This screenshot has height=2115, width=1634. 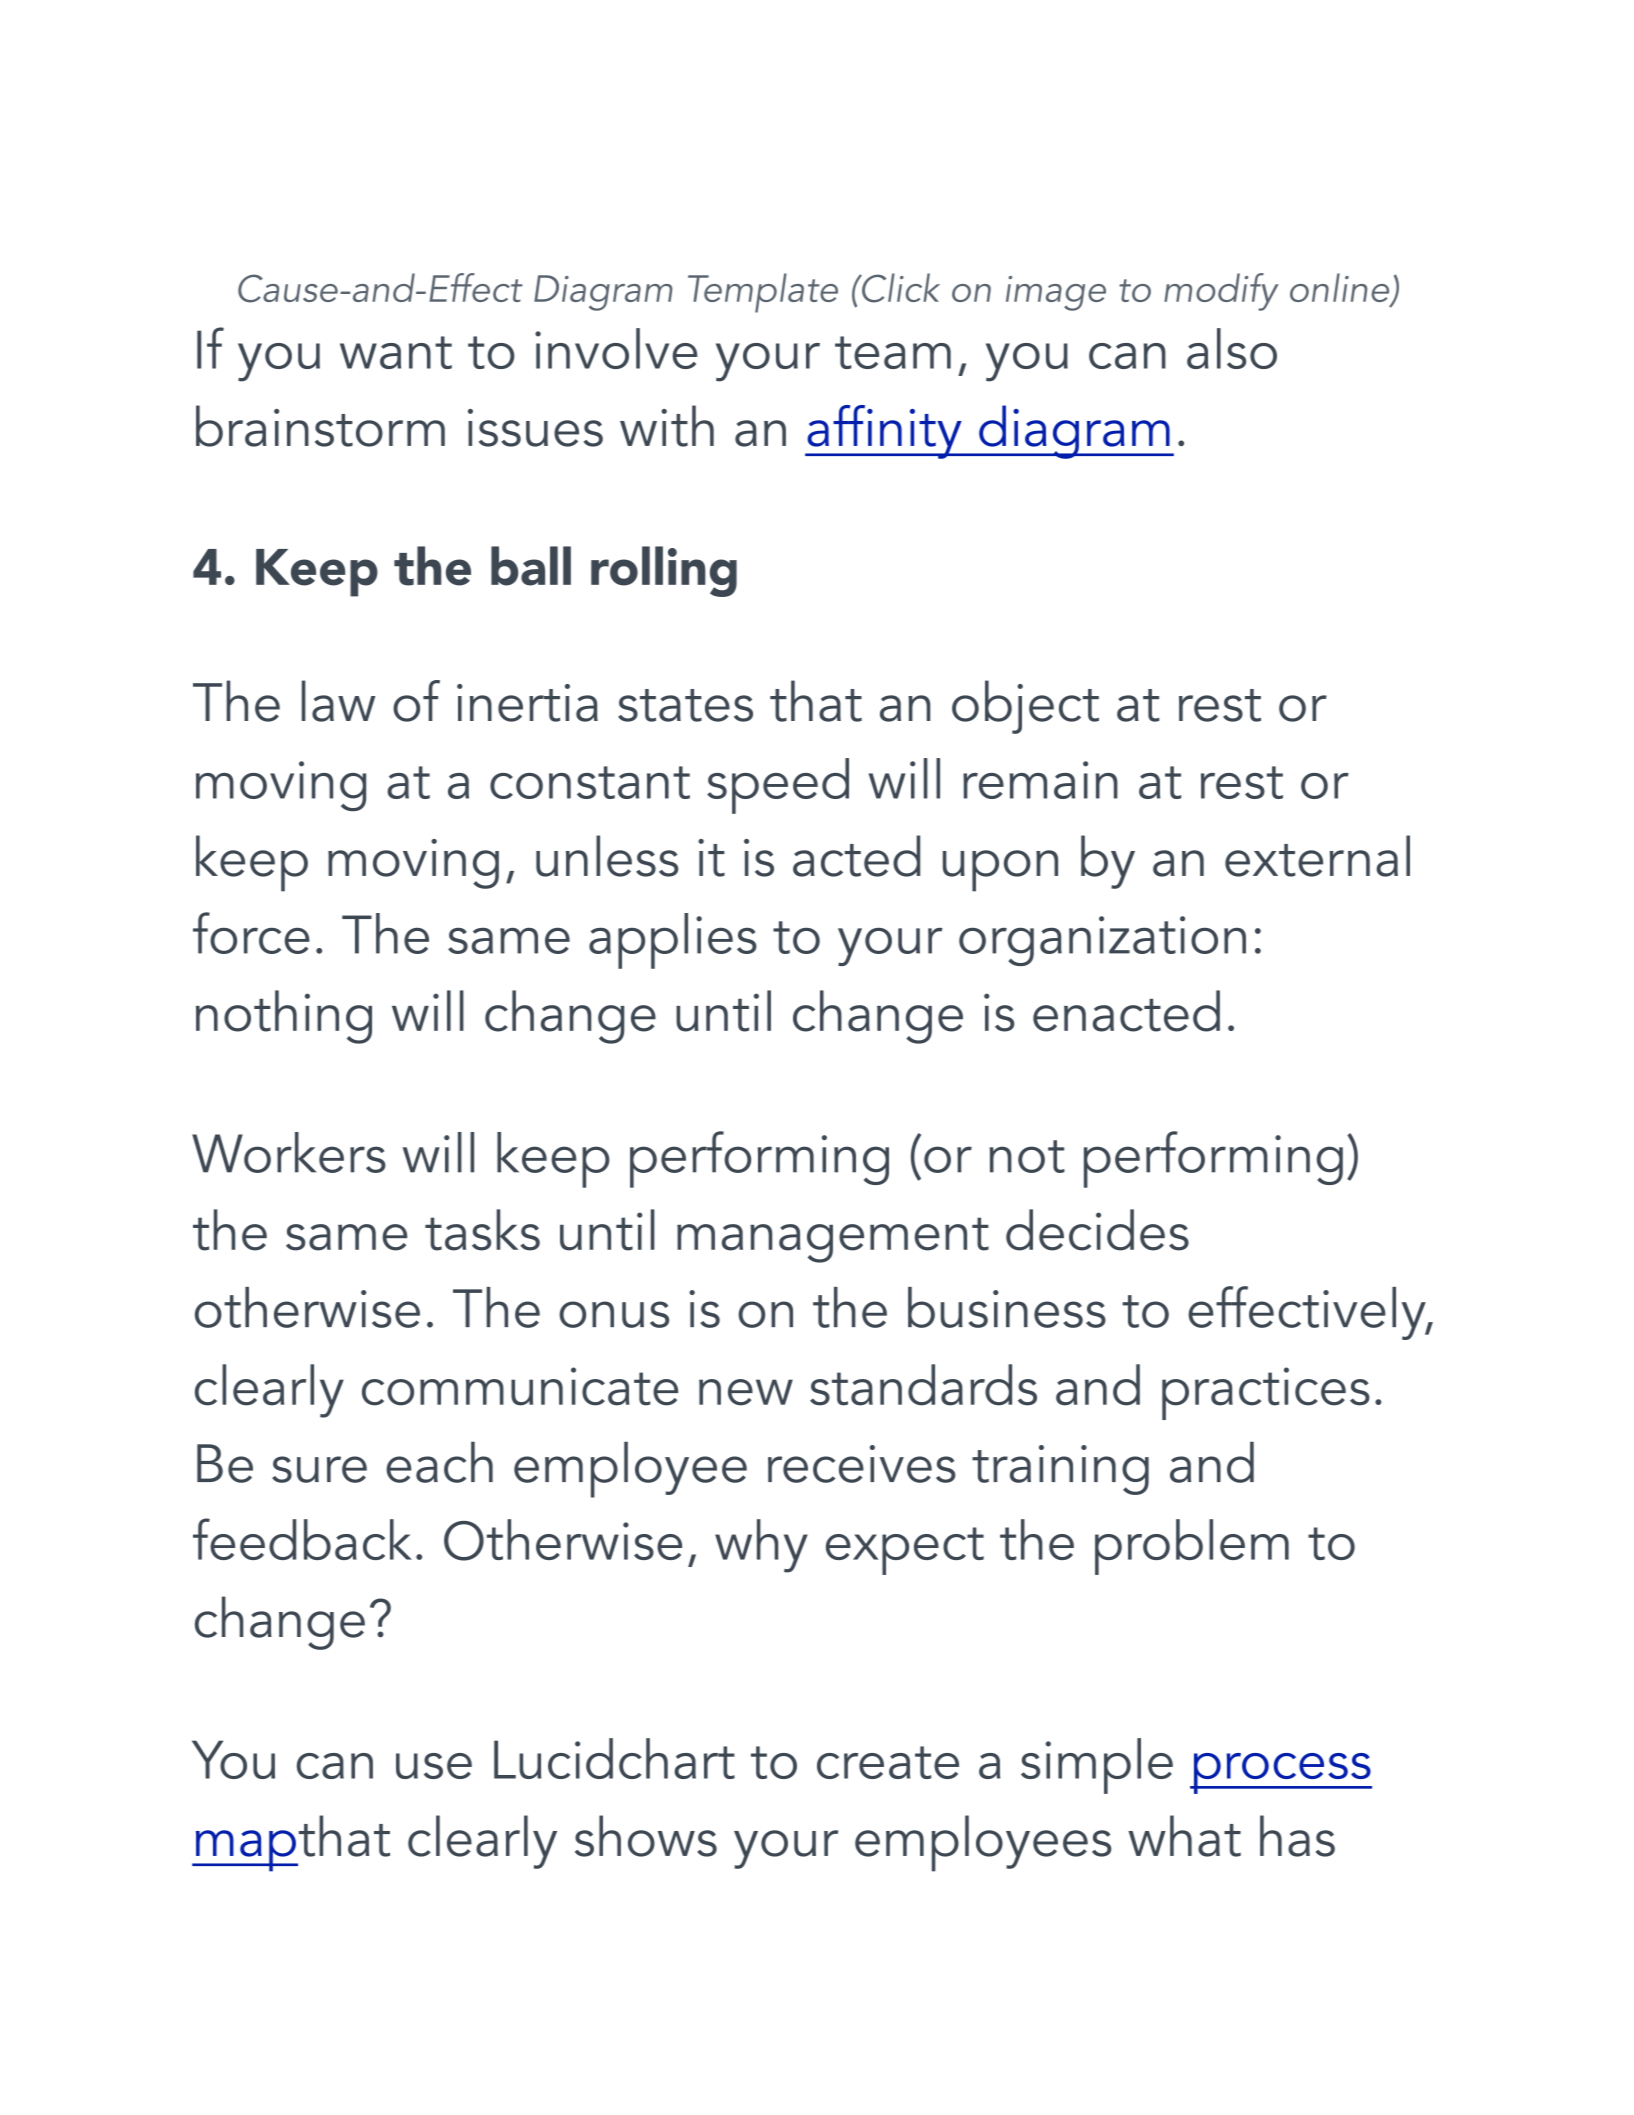 What do you see at coordinates (1184, 1836) in the screenshot?
I see `what` at bounding box center [1184, 1836].
